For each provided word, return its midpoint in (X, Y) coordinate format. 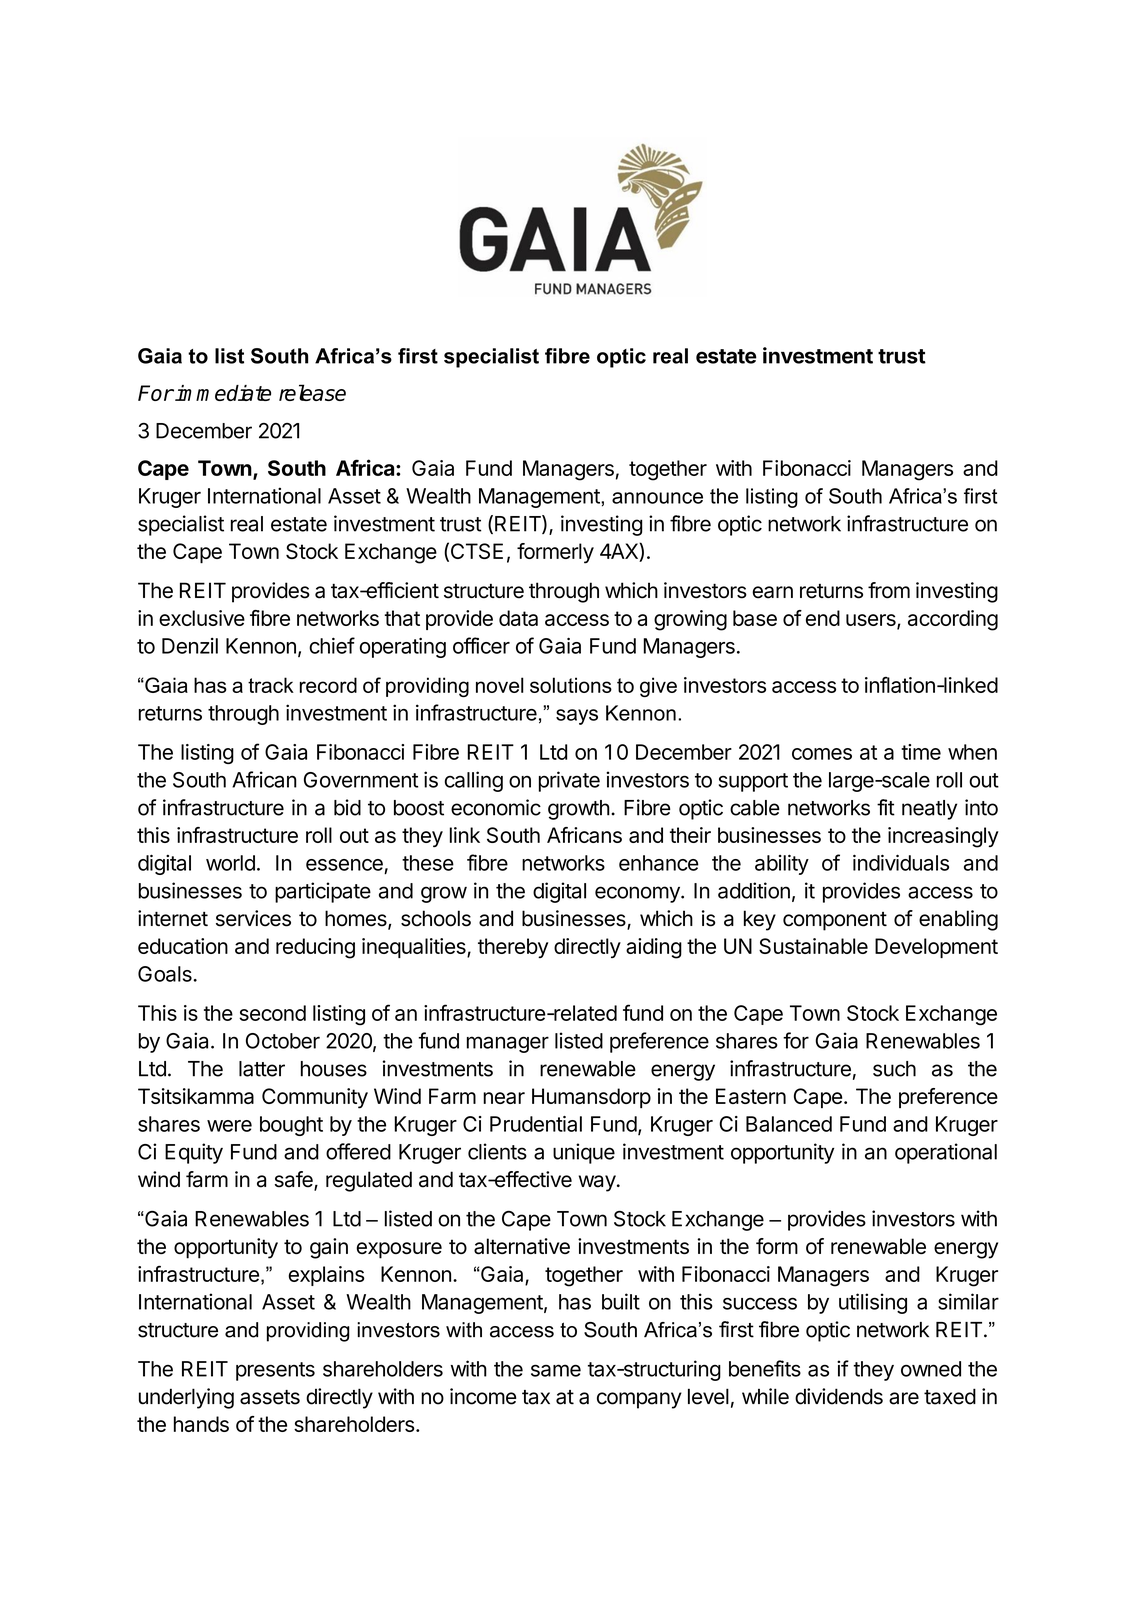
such (894, 1069)
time (921, 752)
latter (262, 1069)
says (577, 717)
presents (275, 1371)
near (504, 1098)
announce (657, 498)
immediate (222, 393)
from (889, 590)
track (271, 685)
